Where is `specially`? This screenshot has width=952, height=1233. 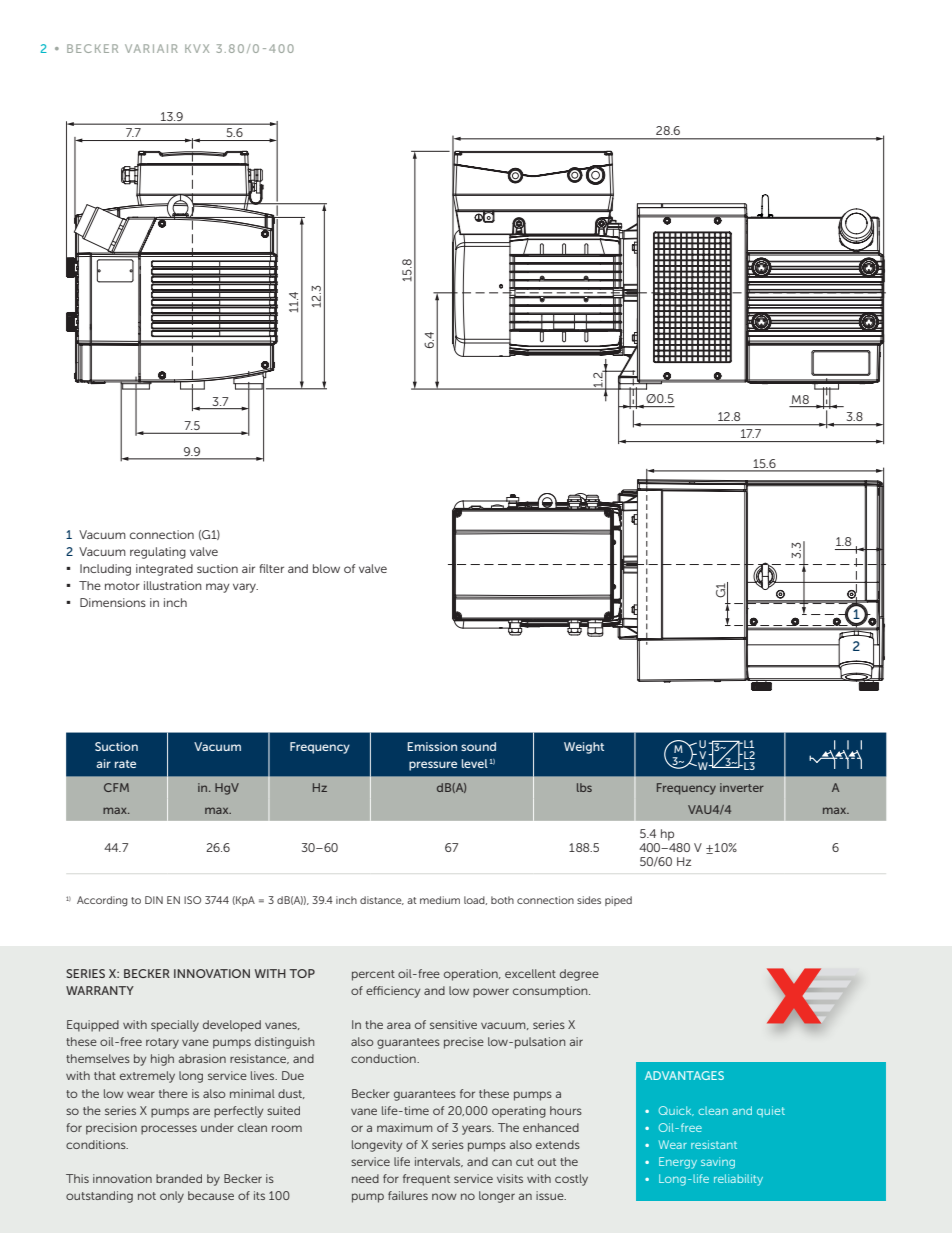 specially is located at coordinates (175, 1026).
